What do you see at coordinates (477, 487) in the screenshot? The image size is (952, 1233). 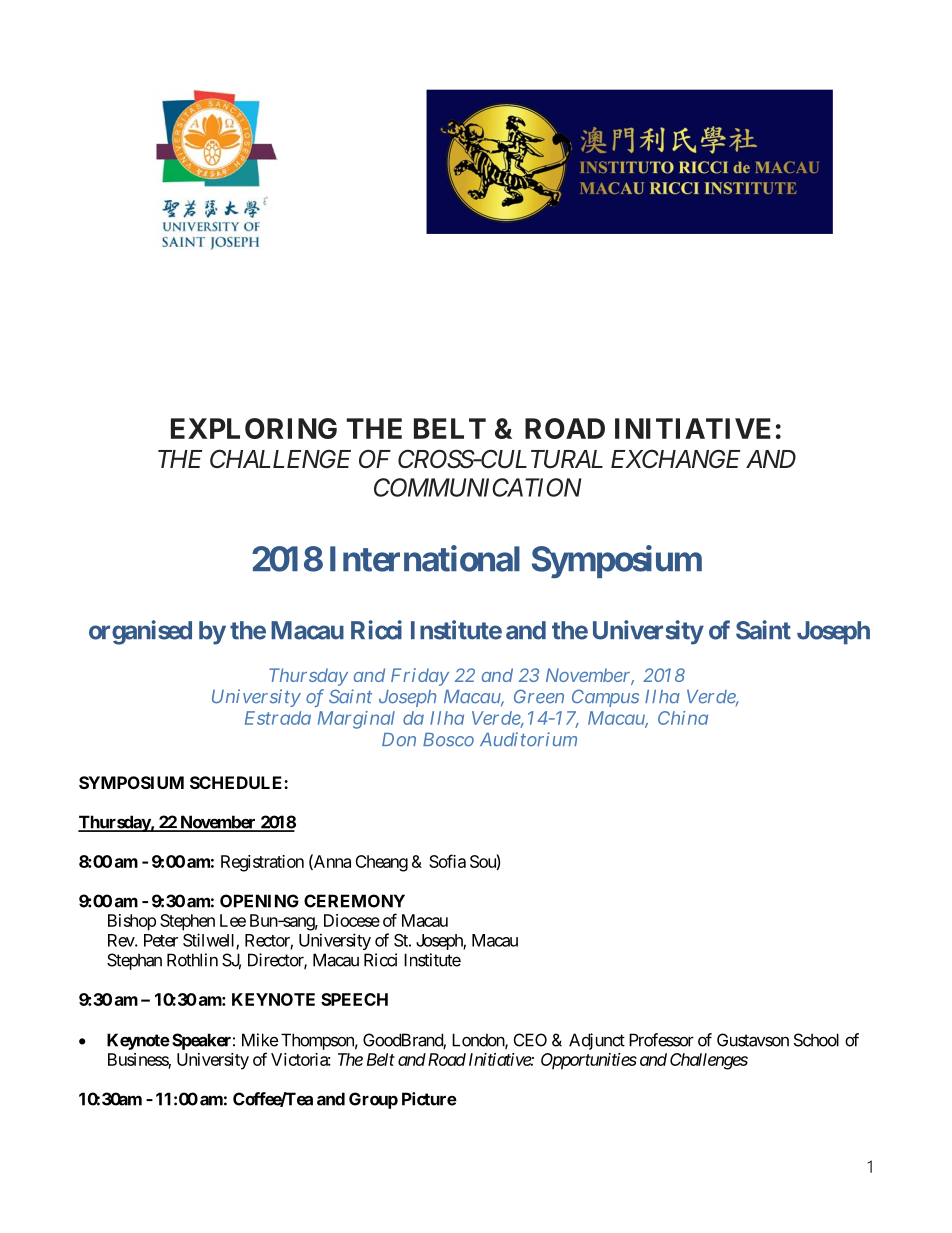 I see `COMMUNICATION` at bounding box center [477, 487].
